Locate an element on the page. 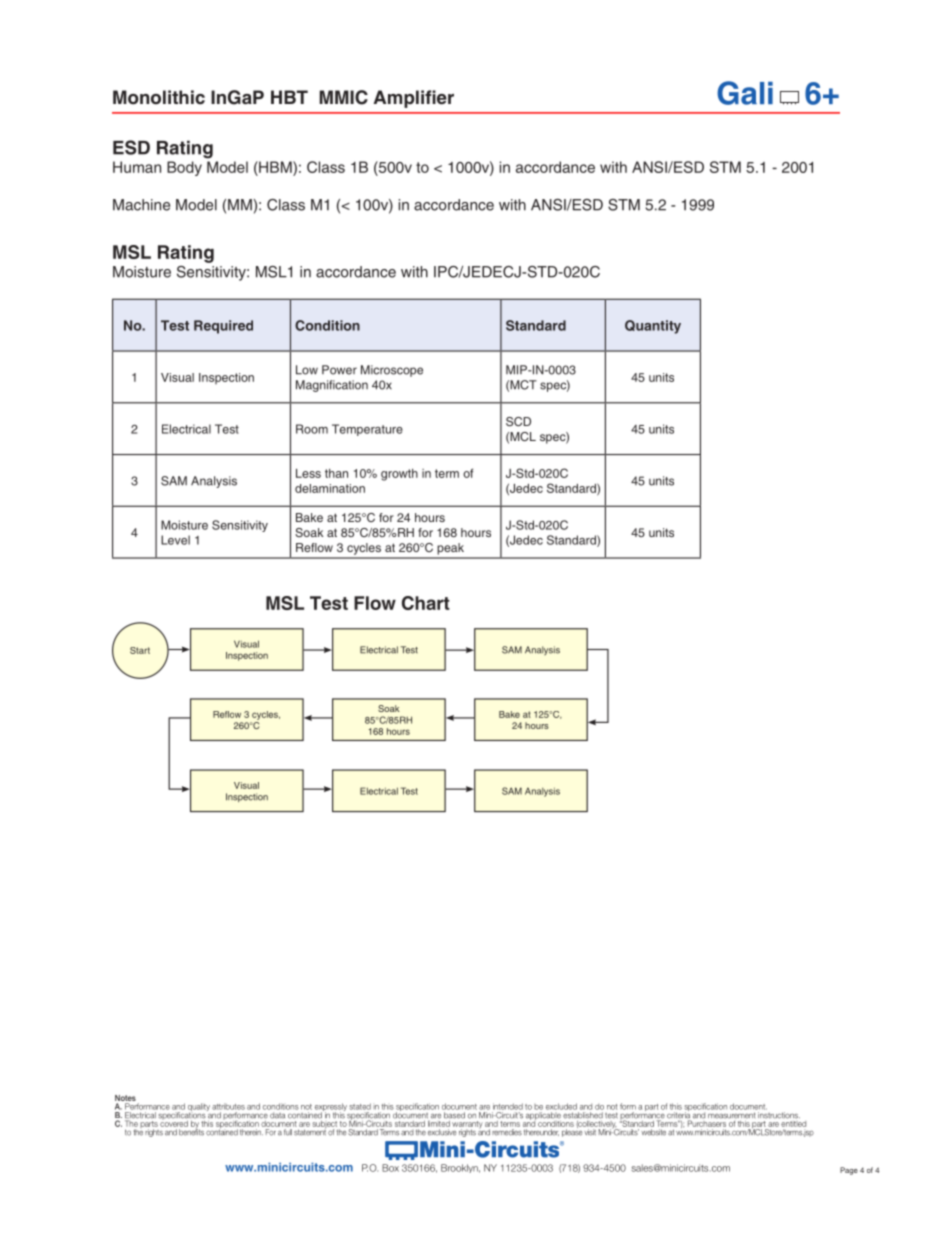  Chart is located at coordinates (426, 603).
